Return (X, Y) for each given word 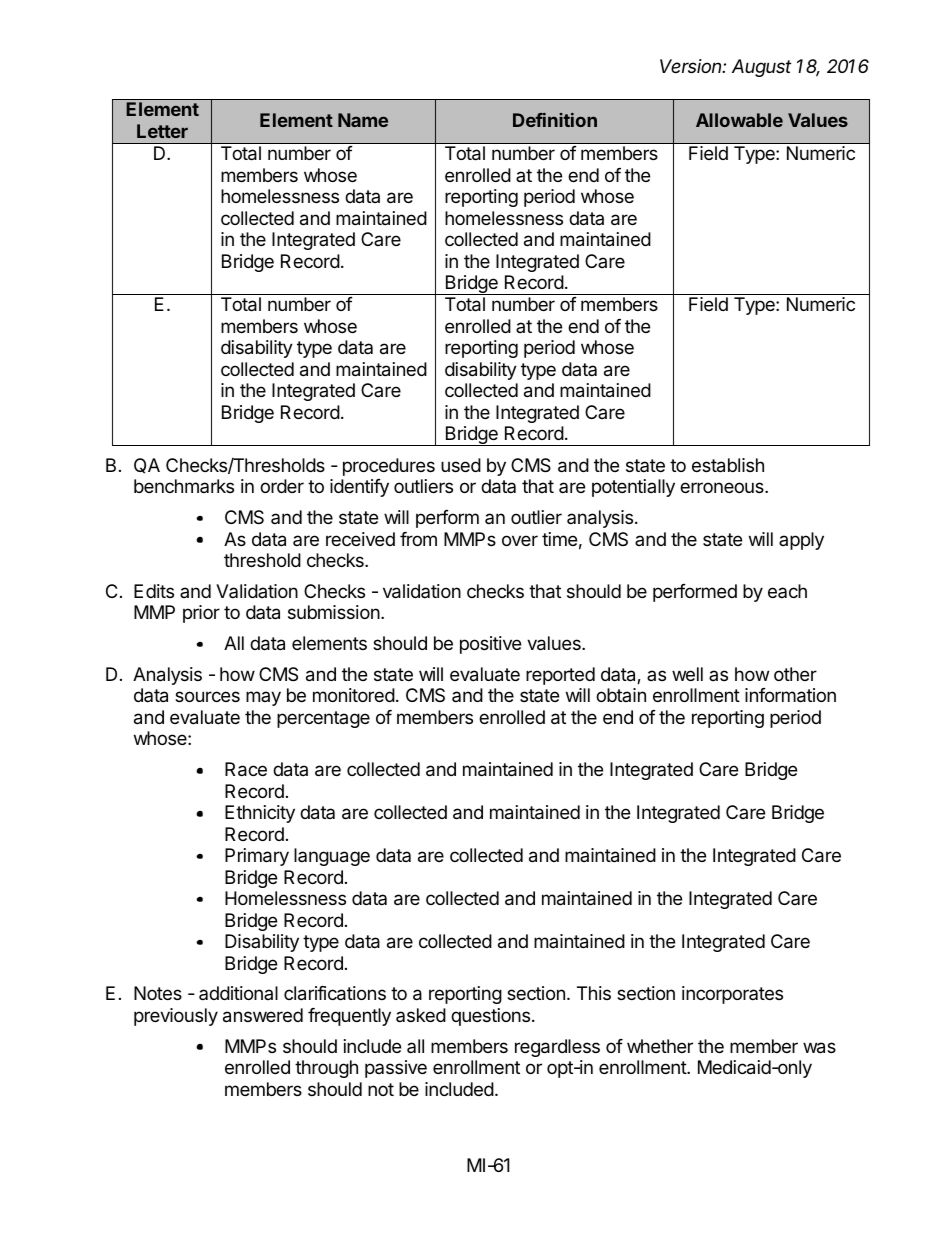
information (790, 695)
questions (490, 1017)
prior (201, 614)
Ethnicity (260, 814)
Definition (555, 120)
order (282, 486)
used (461, 465)
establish (728, 465)
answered (263, 1015)
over (520, 540)
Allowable (739, 120)
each (787, 591)
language (332, 857)
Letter (162, 131)
